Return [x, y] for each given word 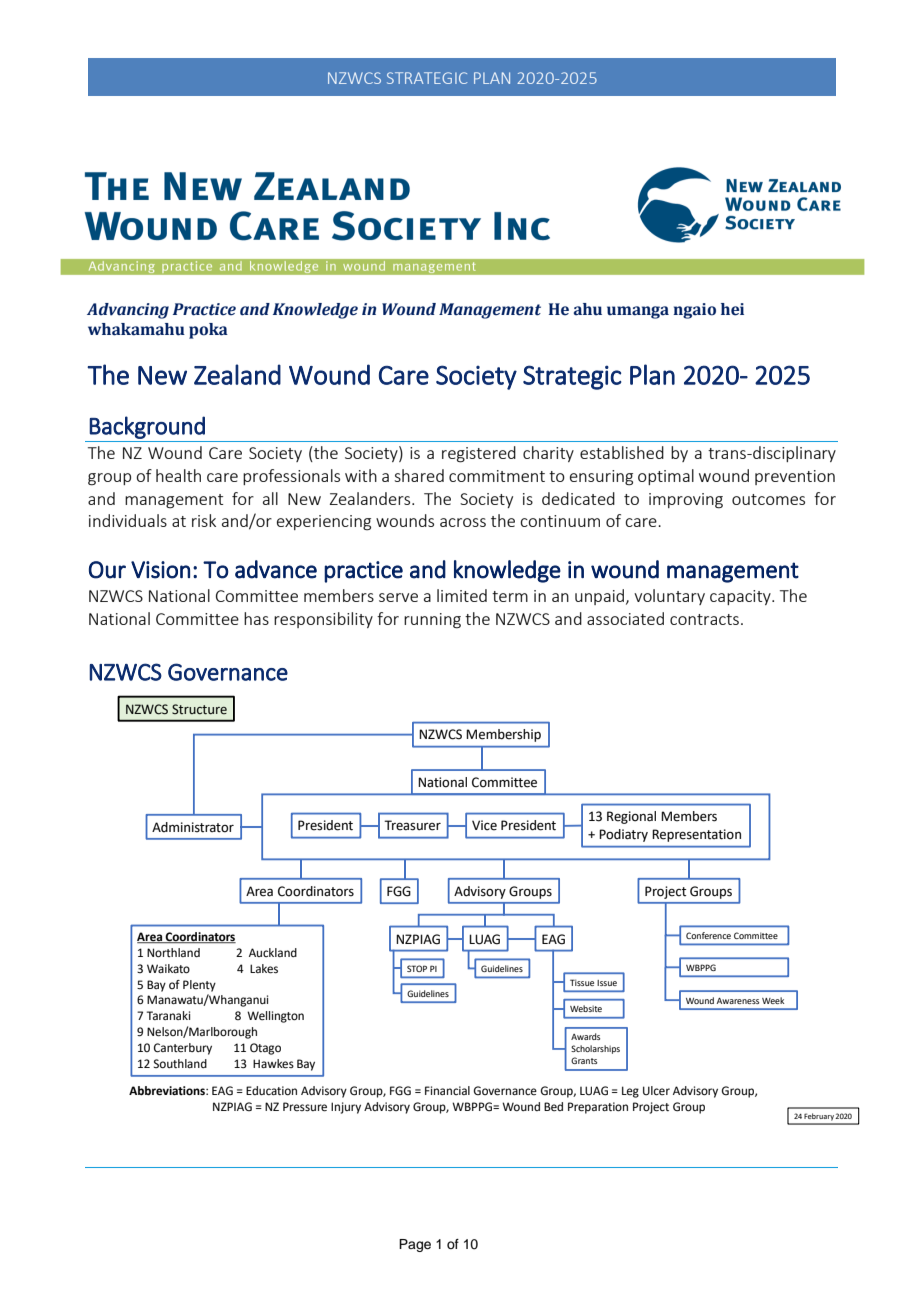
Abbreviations [168, 1091]
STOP [417, 968]
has [256, 618]
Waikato [168, 969]
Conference [708, 935]
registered [479, 454]
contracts [704, 619]
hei [732, 309]
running [432, 621]
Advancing [128, 311]
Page [415, 1245]
